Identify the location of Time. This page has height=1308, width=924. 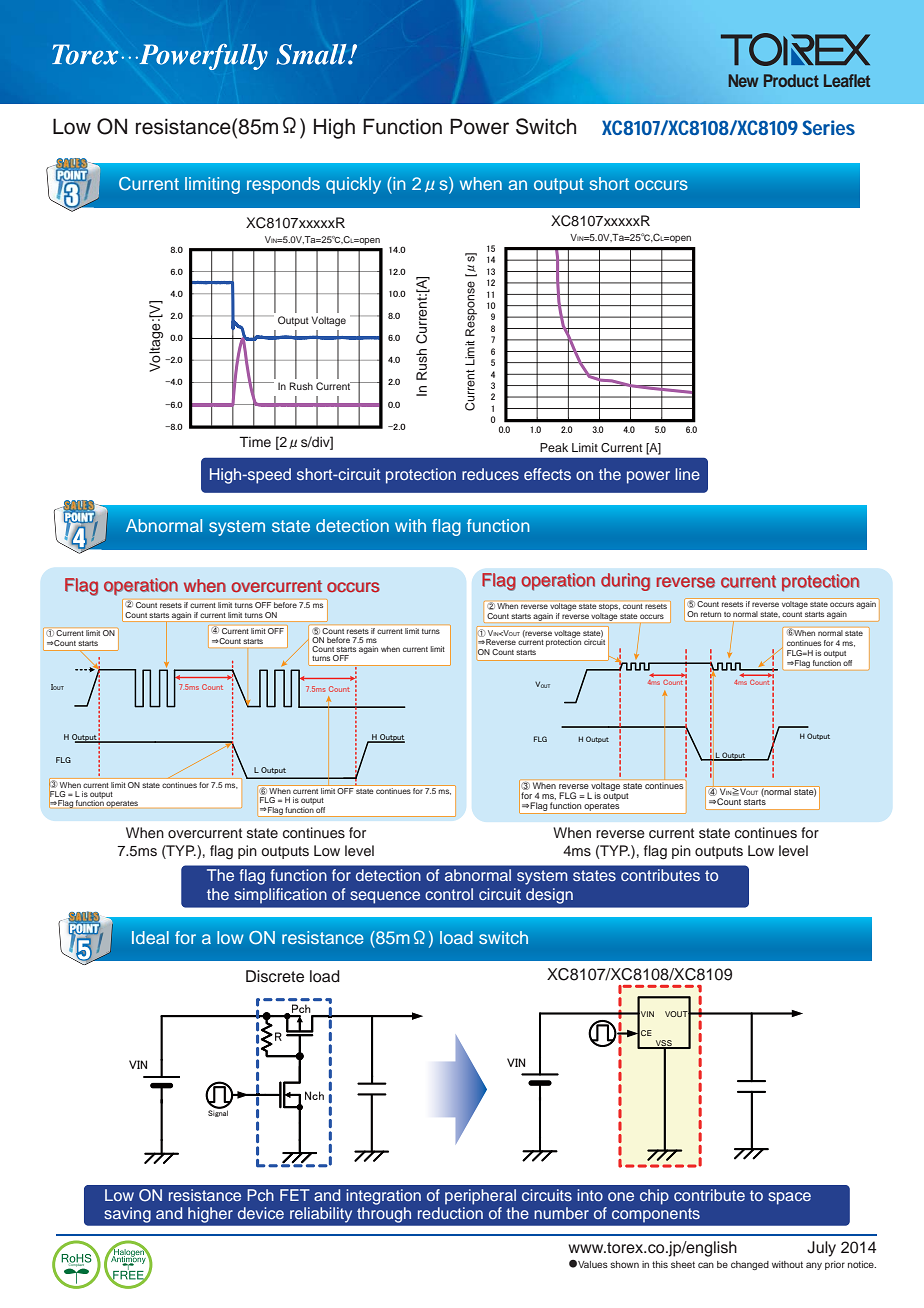
(255, 441).
